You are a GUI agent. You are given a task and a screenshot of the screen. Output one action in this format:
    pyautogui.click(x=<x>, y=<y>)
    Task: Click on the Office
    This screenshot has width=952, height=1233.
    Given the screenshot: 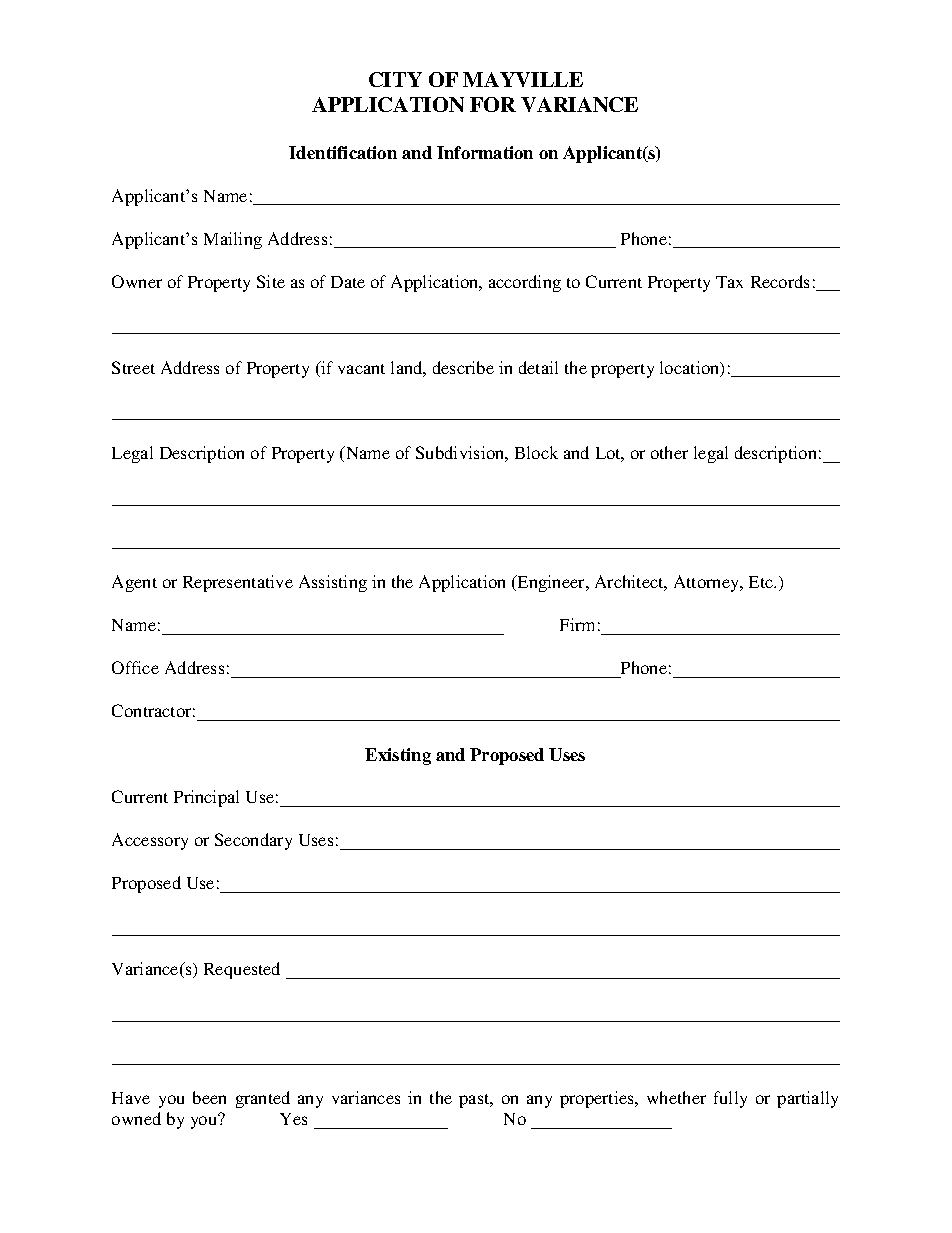 What is the action you would take?
    pyautogui.click(x=135, y=667)
